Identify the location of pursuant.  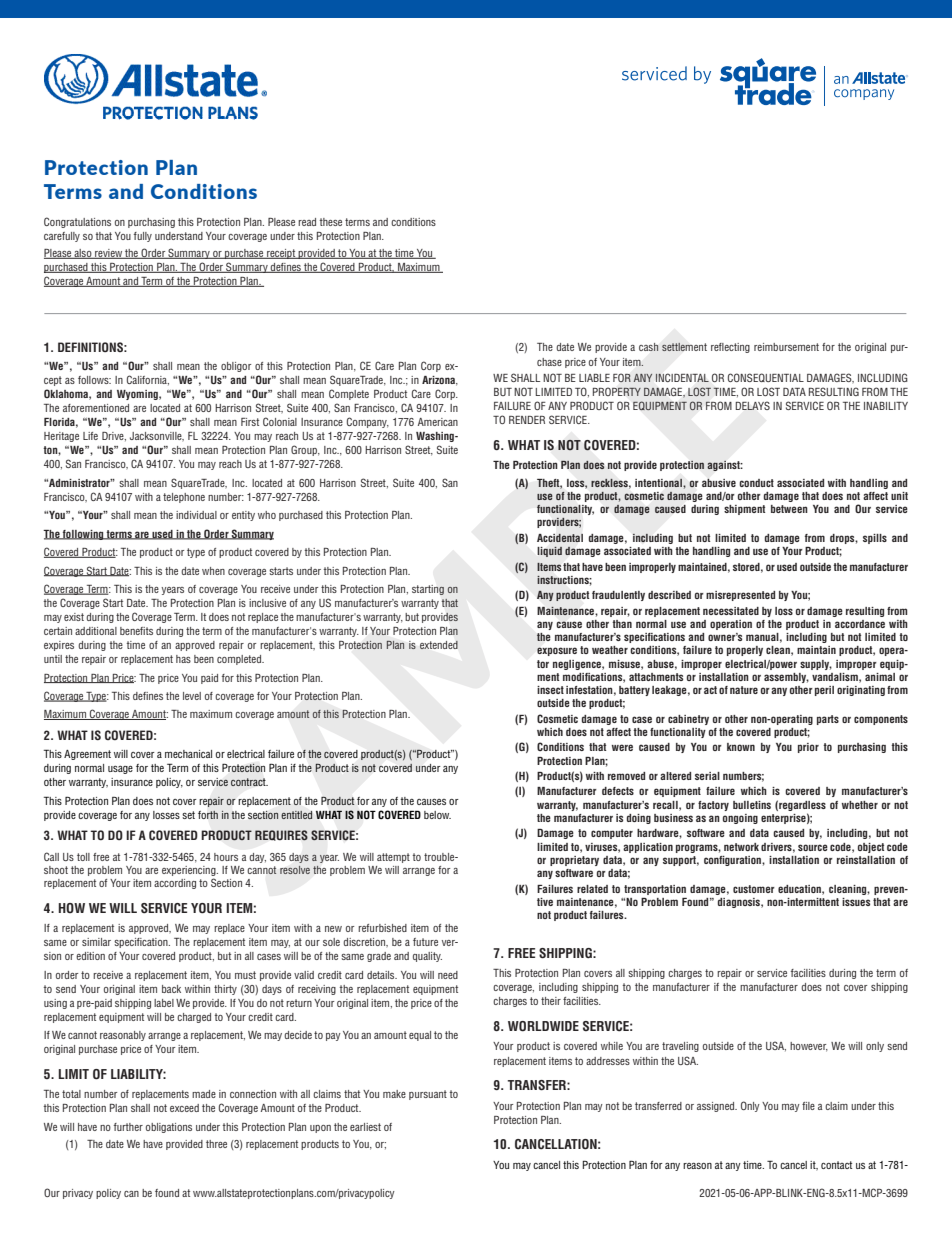
(428, 1095).
